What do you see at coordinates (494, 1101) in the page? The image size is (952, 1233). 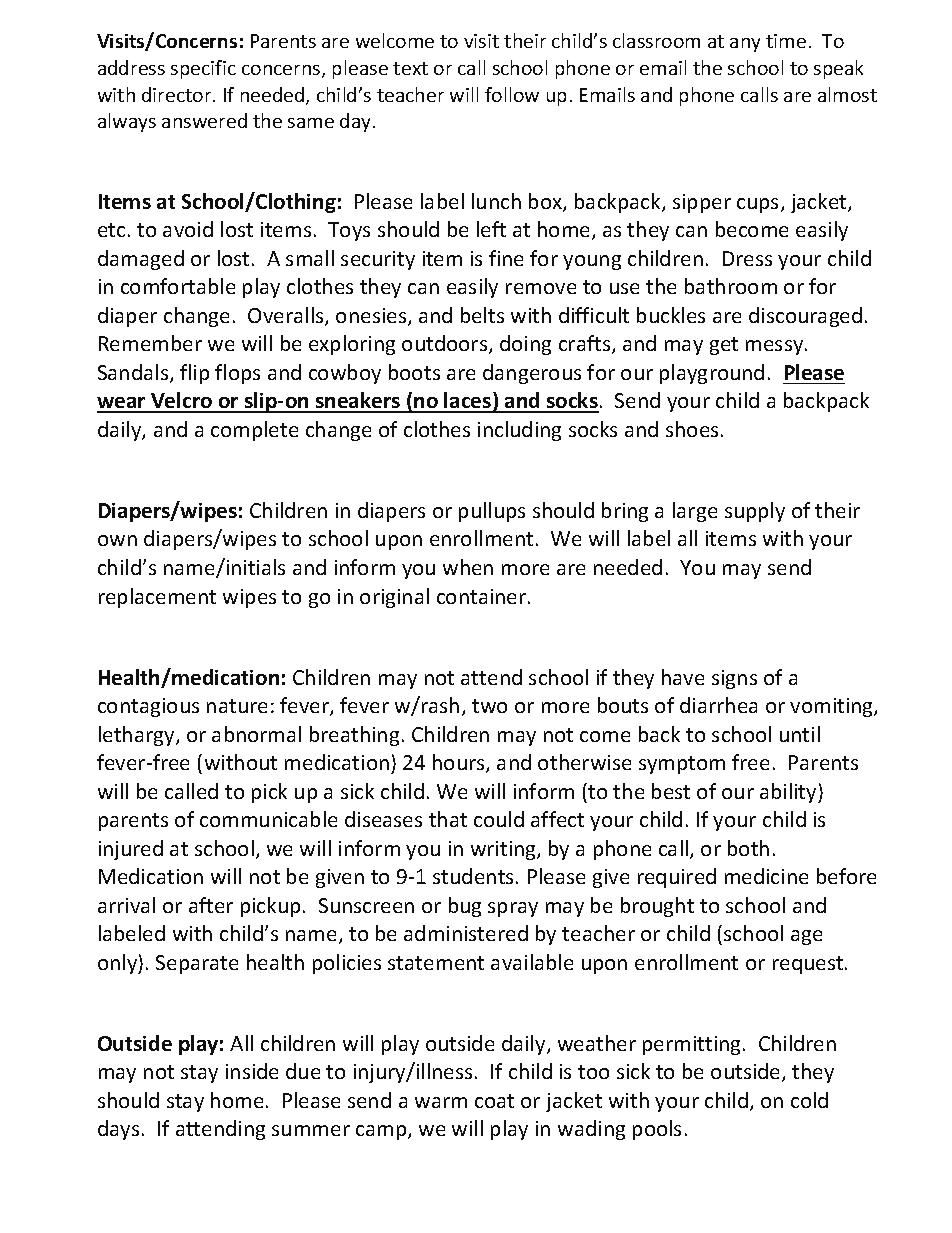 I see `coat` at bounding box center [494, 1101].
